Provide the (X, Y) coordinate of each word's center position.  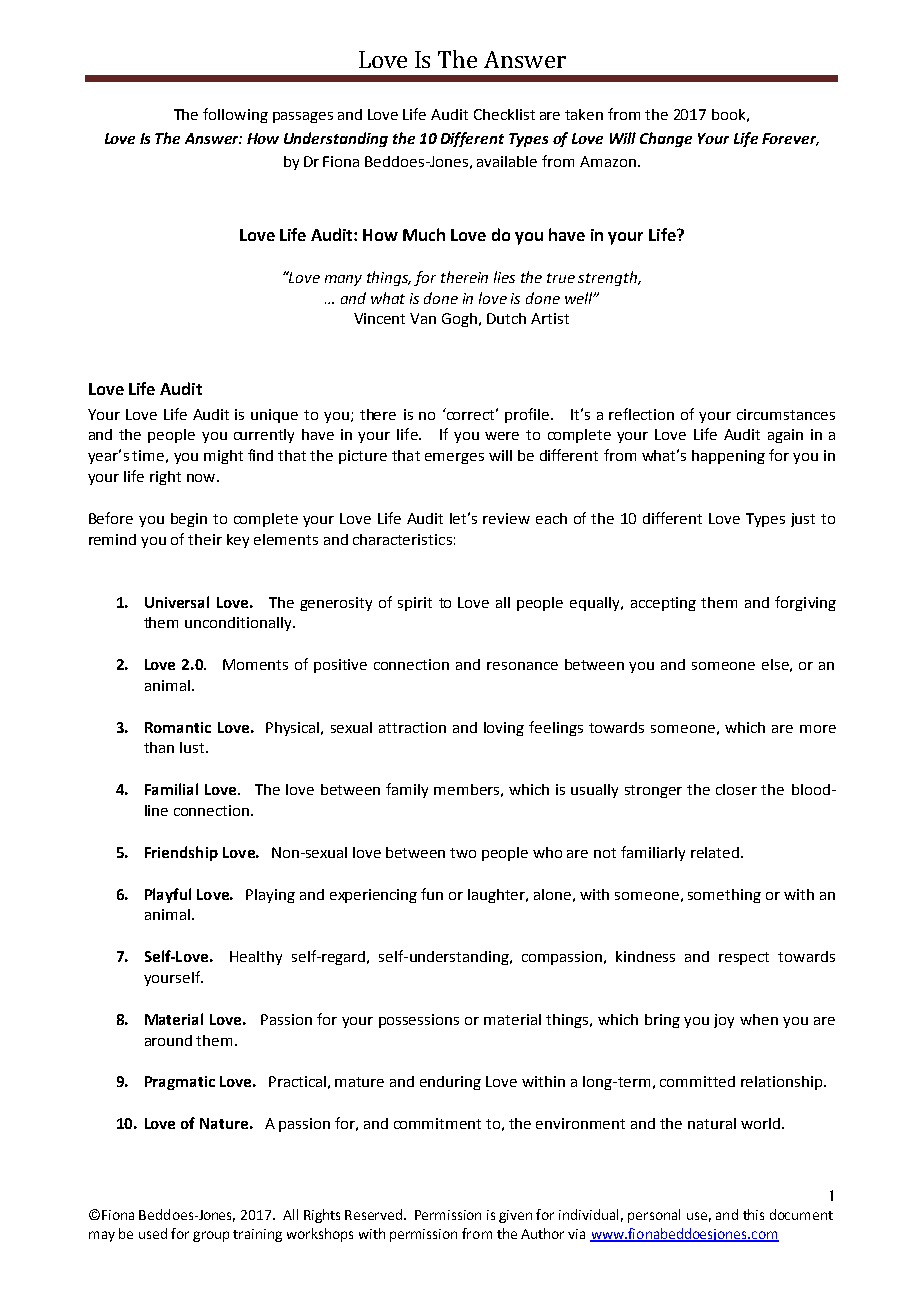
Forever (790, 139)
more (818, 729)
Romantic (178, 727)
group (211, 1236)
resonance (522, 666)
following (235, 115)
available (507, 161)
